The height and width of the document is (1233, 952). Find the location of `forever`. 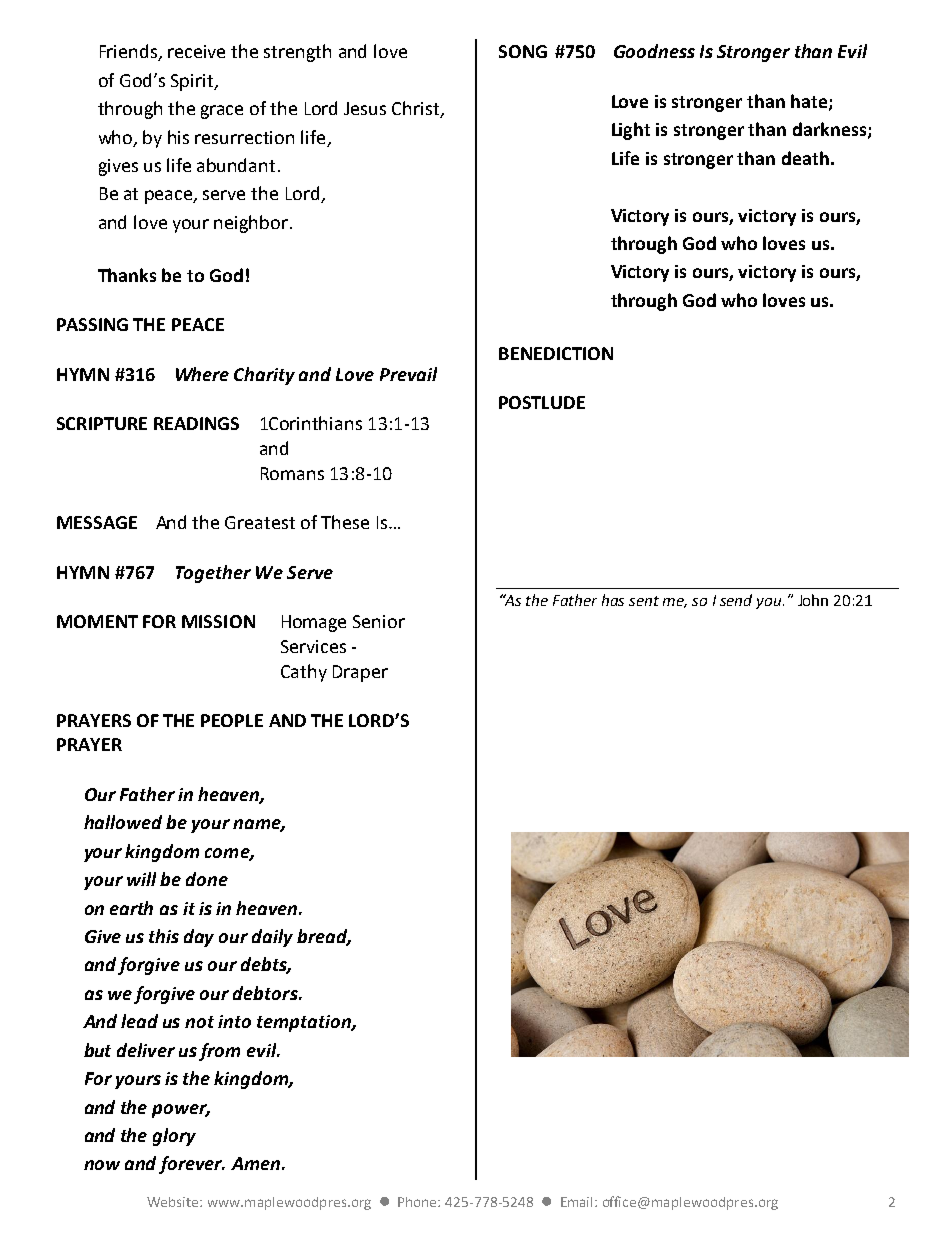

forever is located at coordinates (192, 1165).
